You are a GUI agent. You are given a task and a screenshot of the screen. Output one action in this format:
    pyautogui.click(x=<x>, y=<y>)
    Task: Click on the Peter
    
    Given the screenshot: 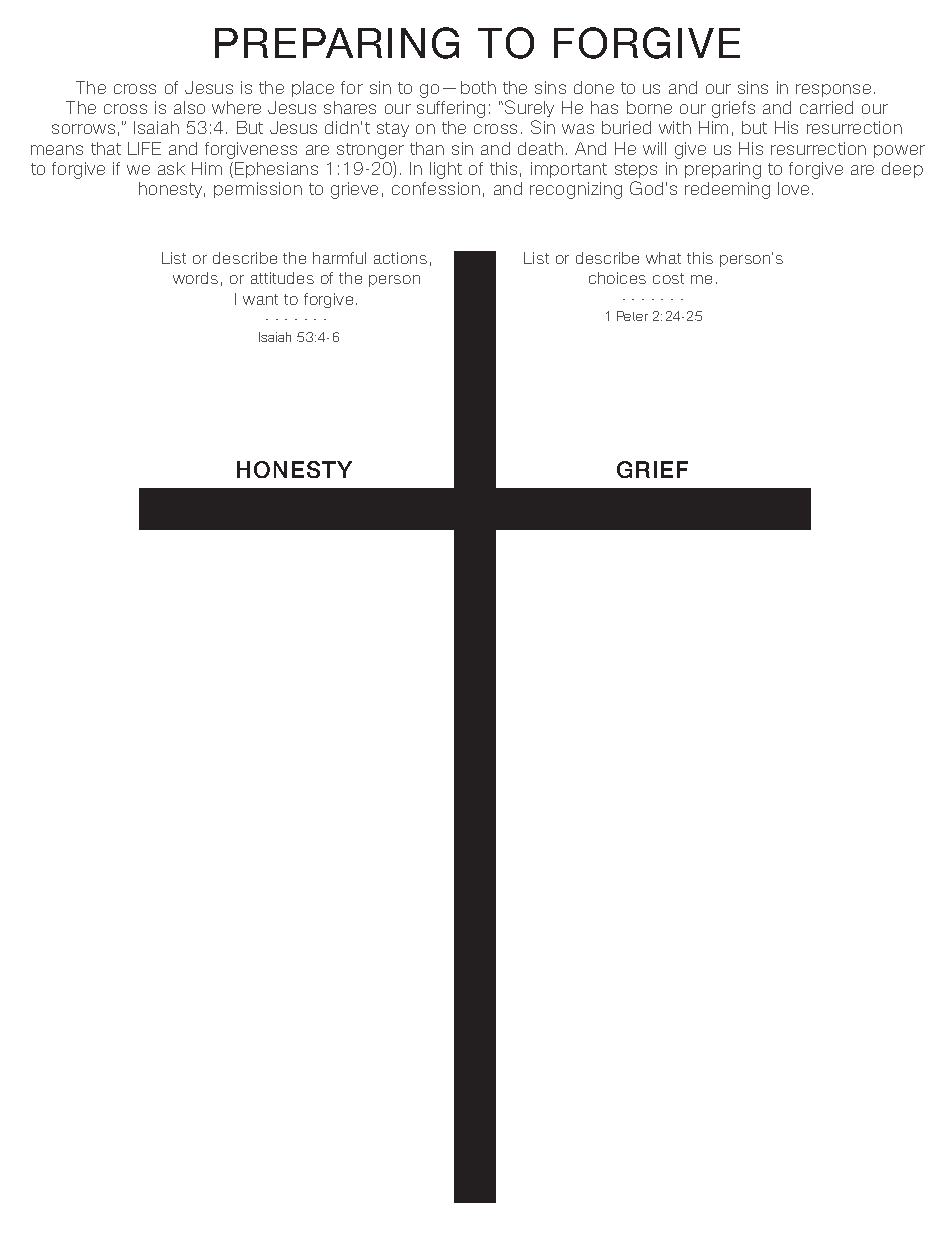 What is the action you would take?
    pyautogui.click(x=632, y=316)
